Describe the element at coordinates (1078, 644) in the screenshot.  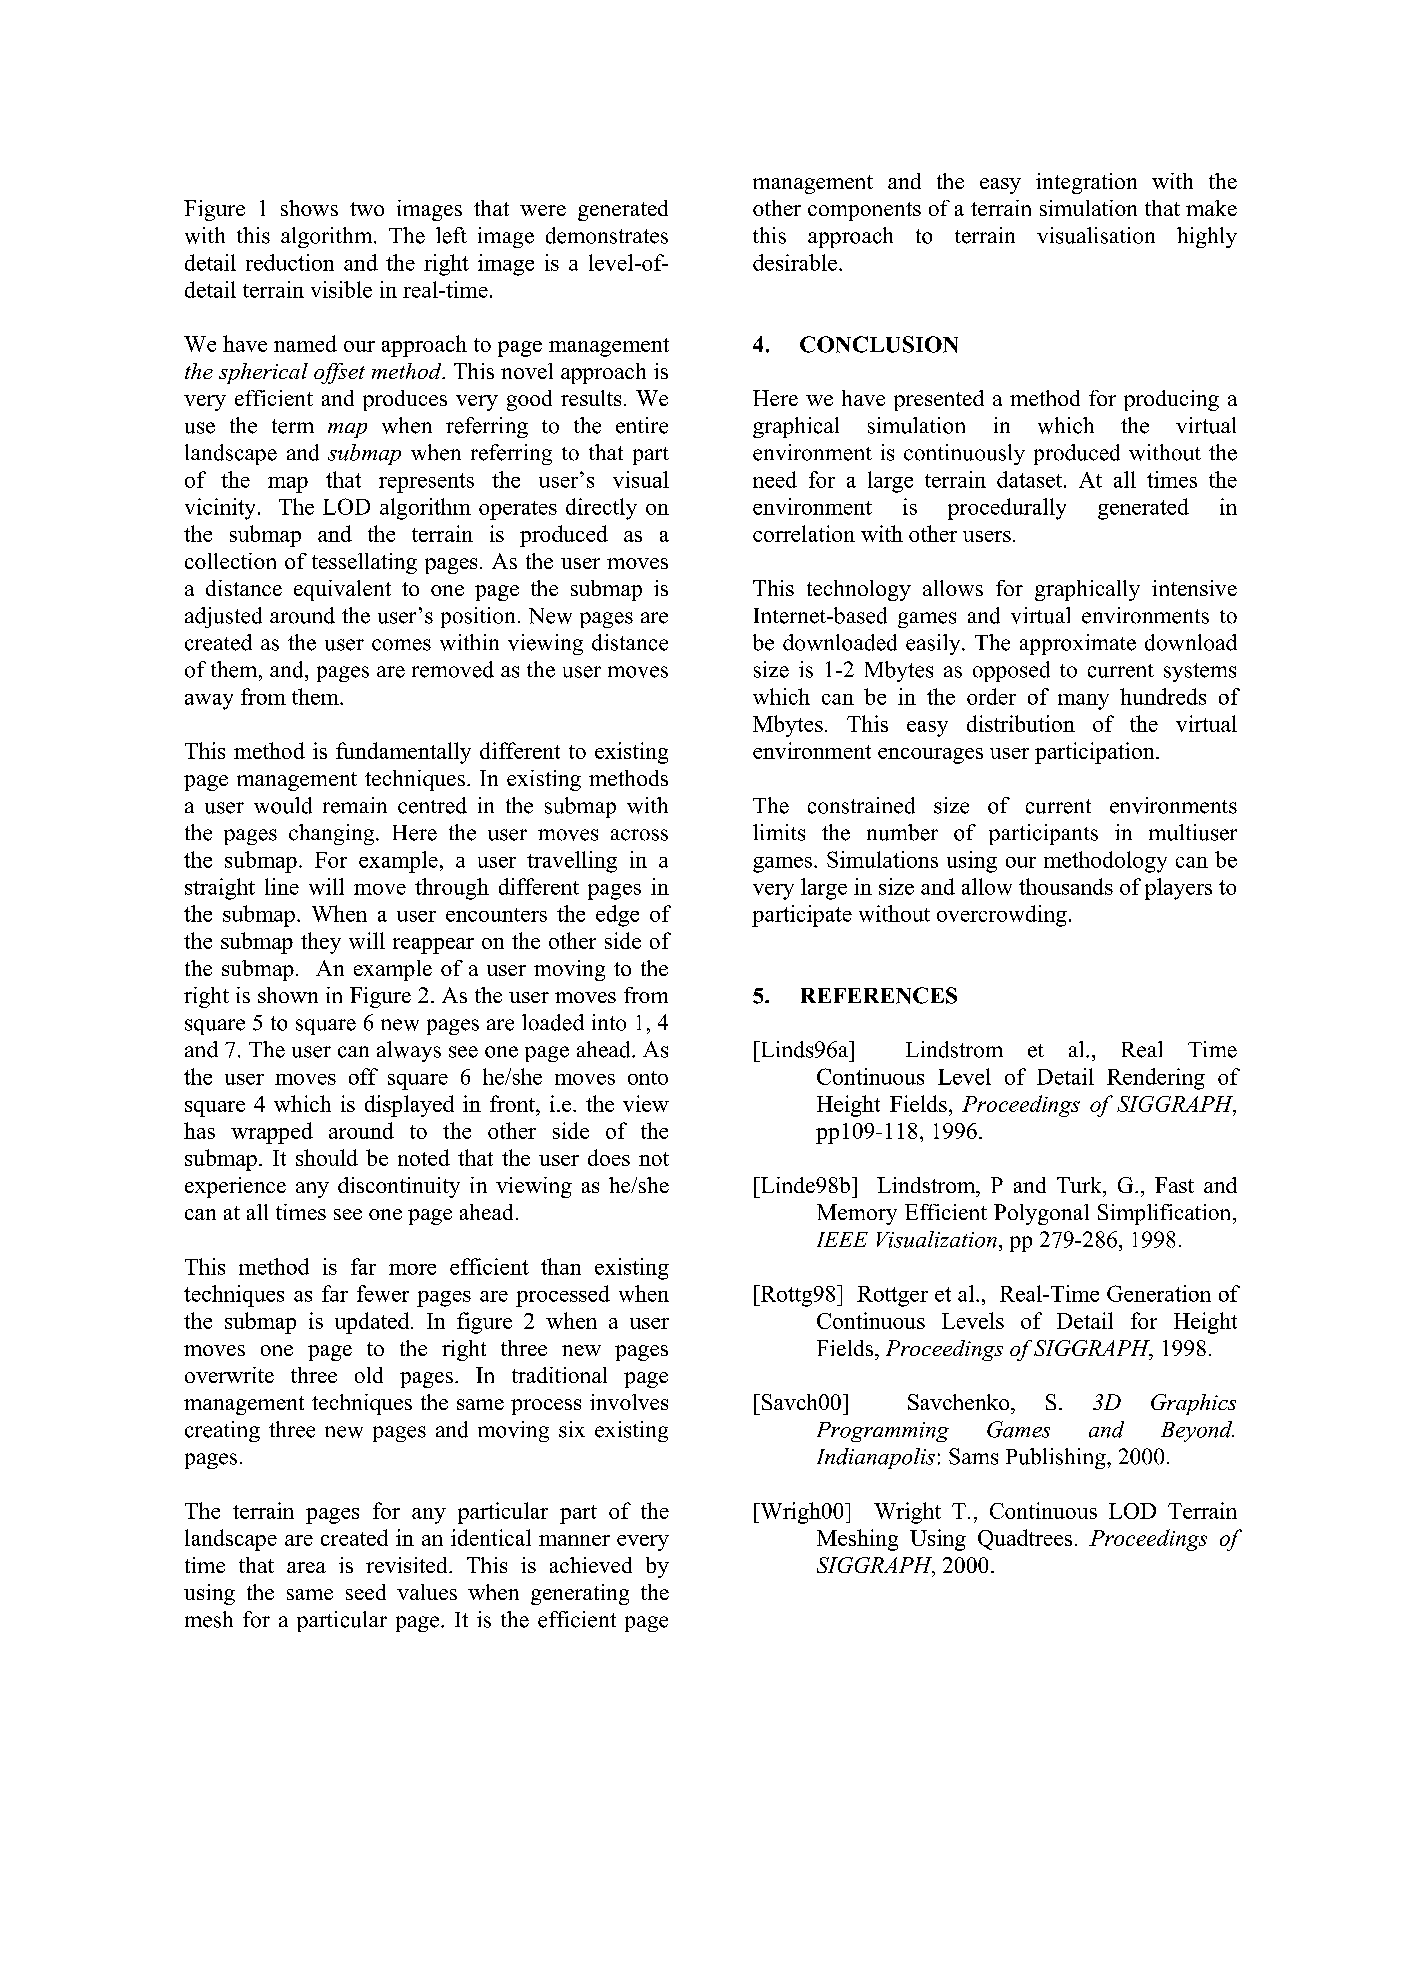
I see `approximate` at that location.
